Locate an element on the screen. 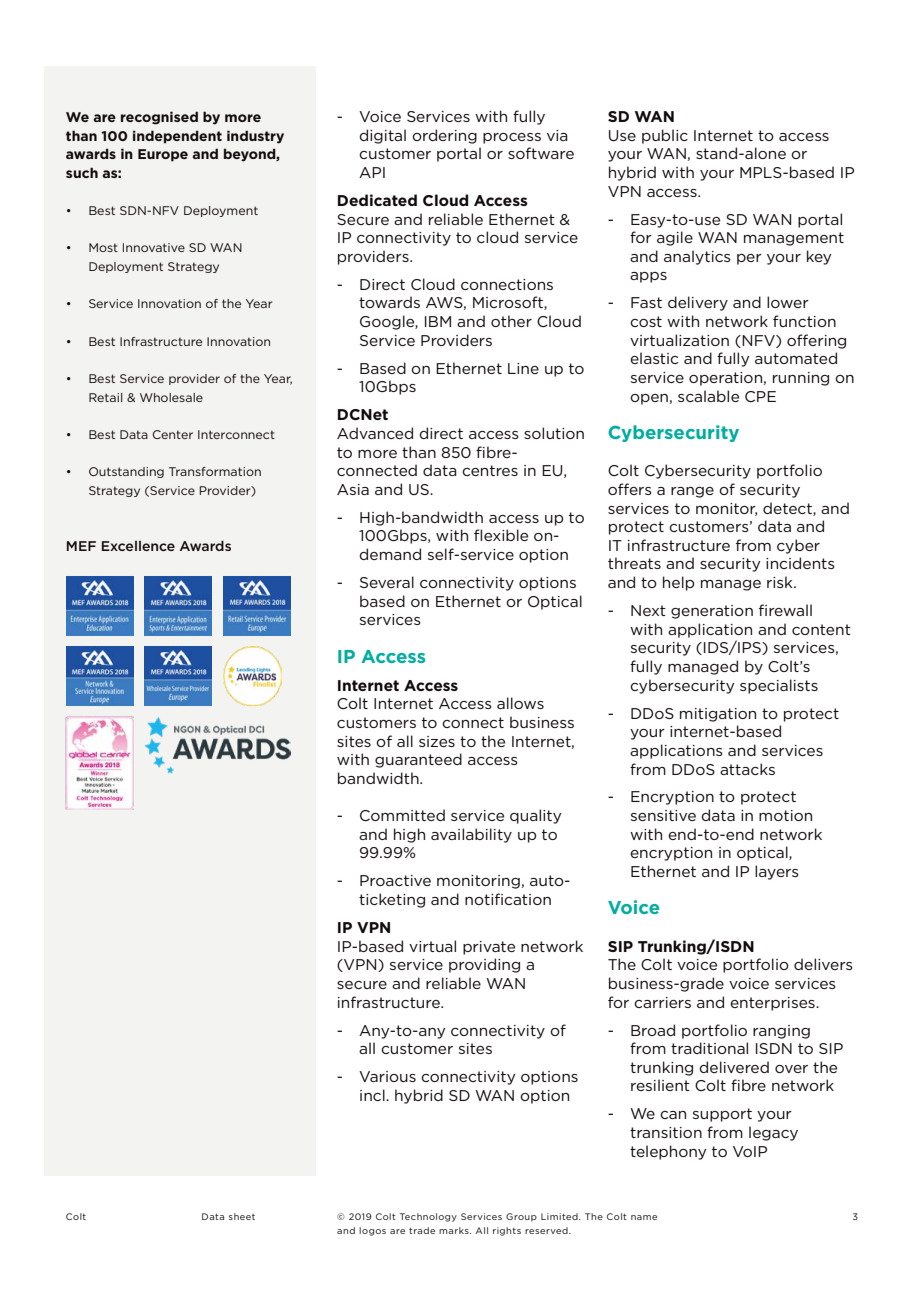 The height and width of the screenshot is (1308, 924). CPE is located at coordinates (760, 396).
